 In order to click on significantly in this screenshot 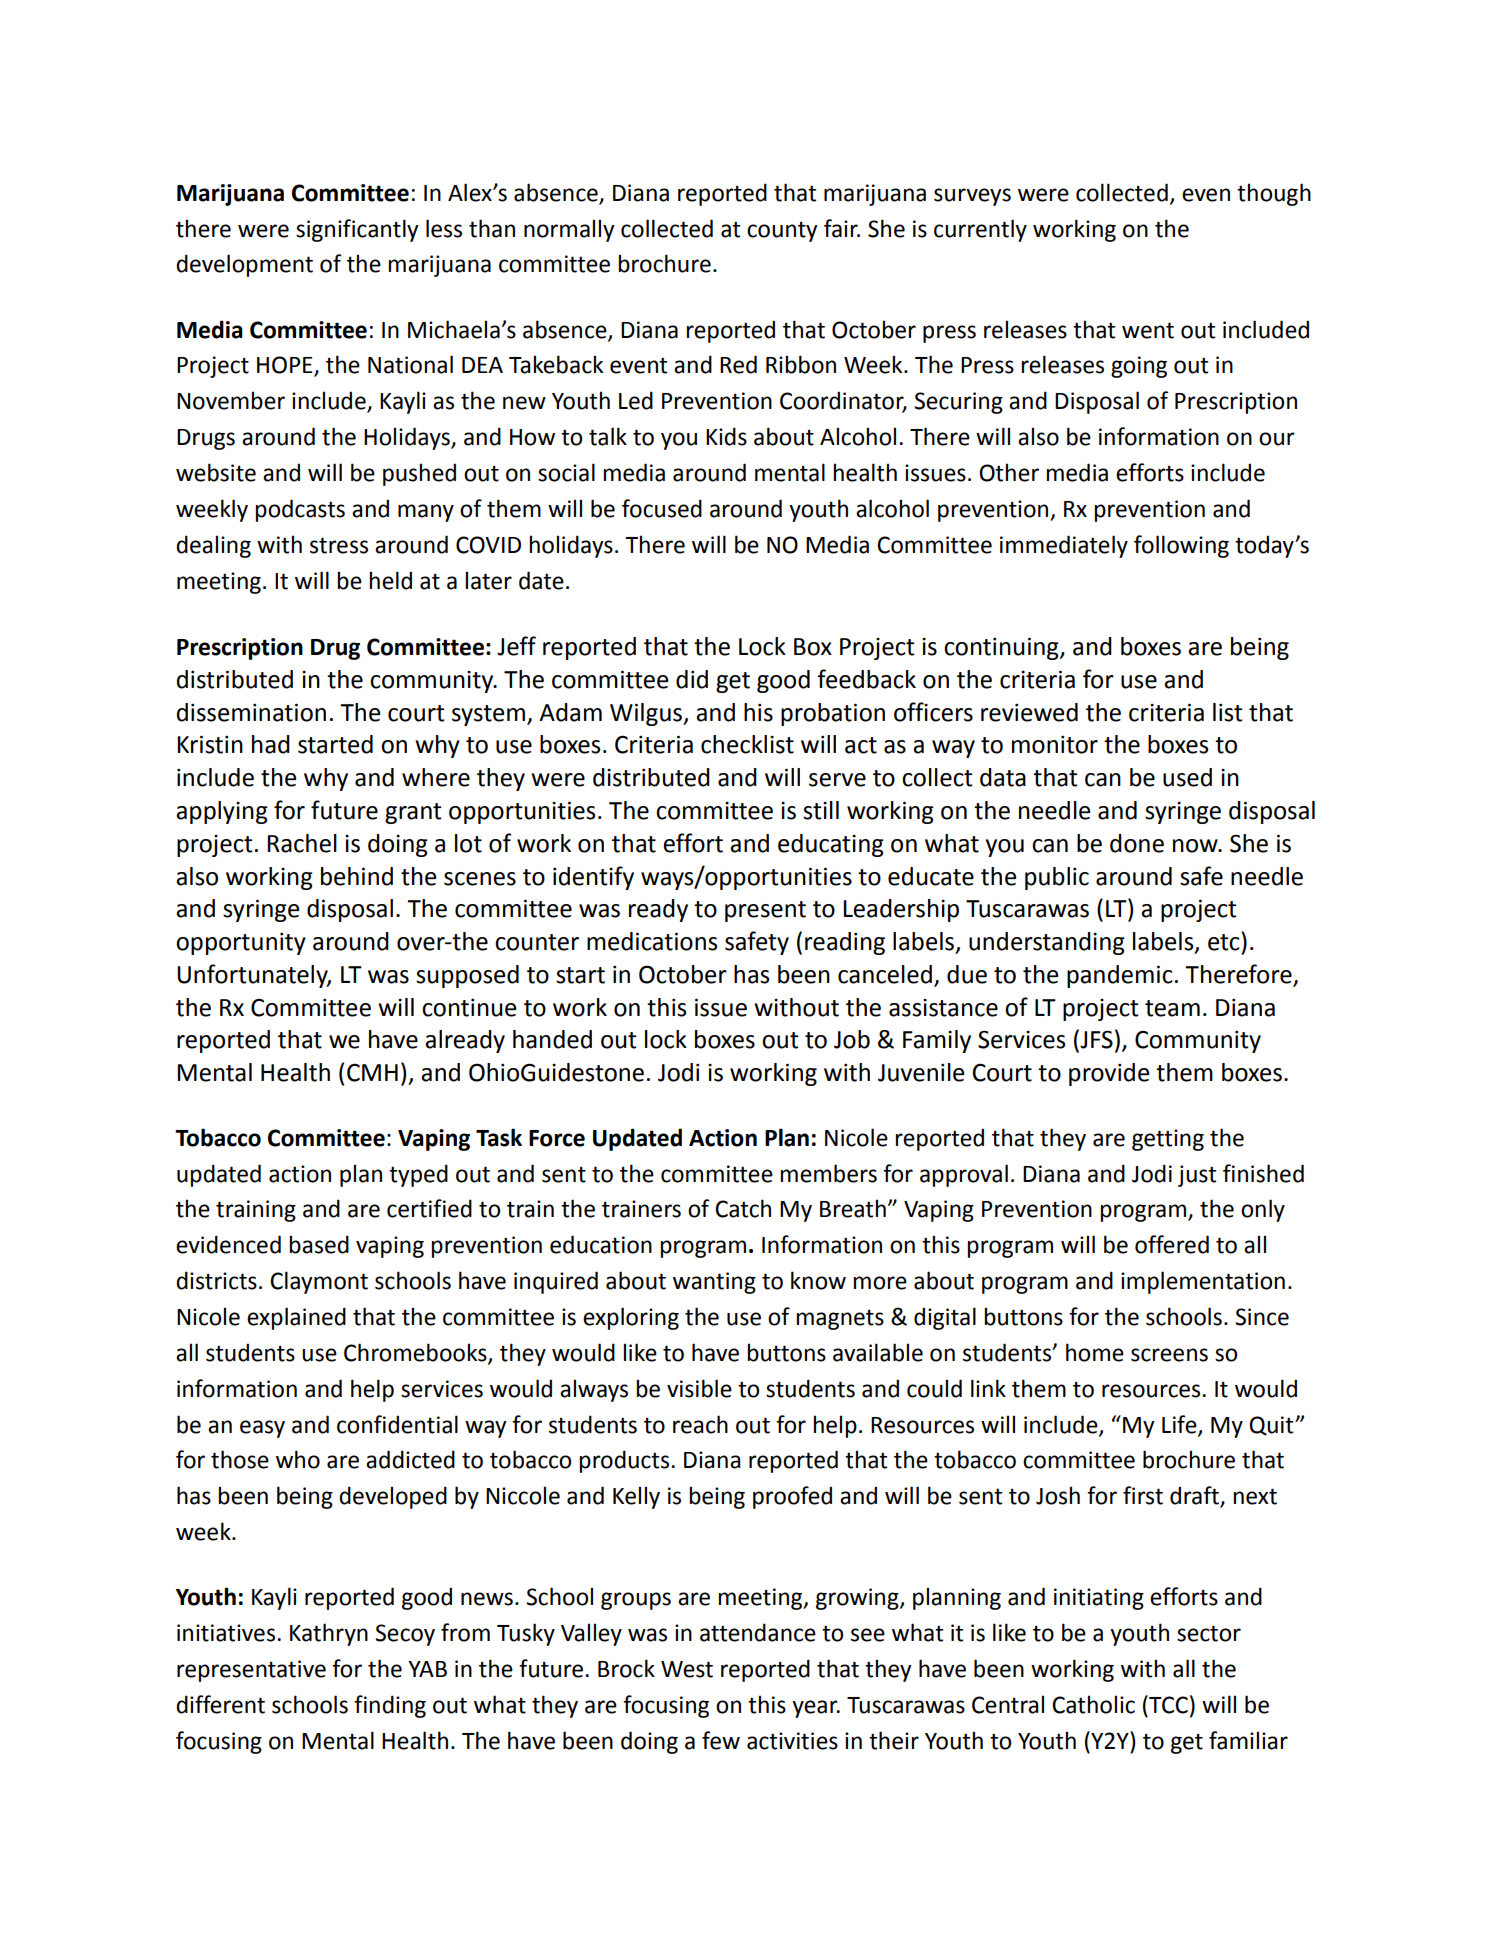, I will do `click(357, 230)`.
